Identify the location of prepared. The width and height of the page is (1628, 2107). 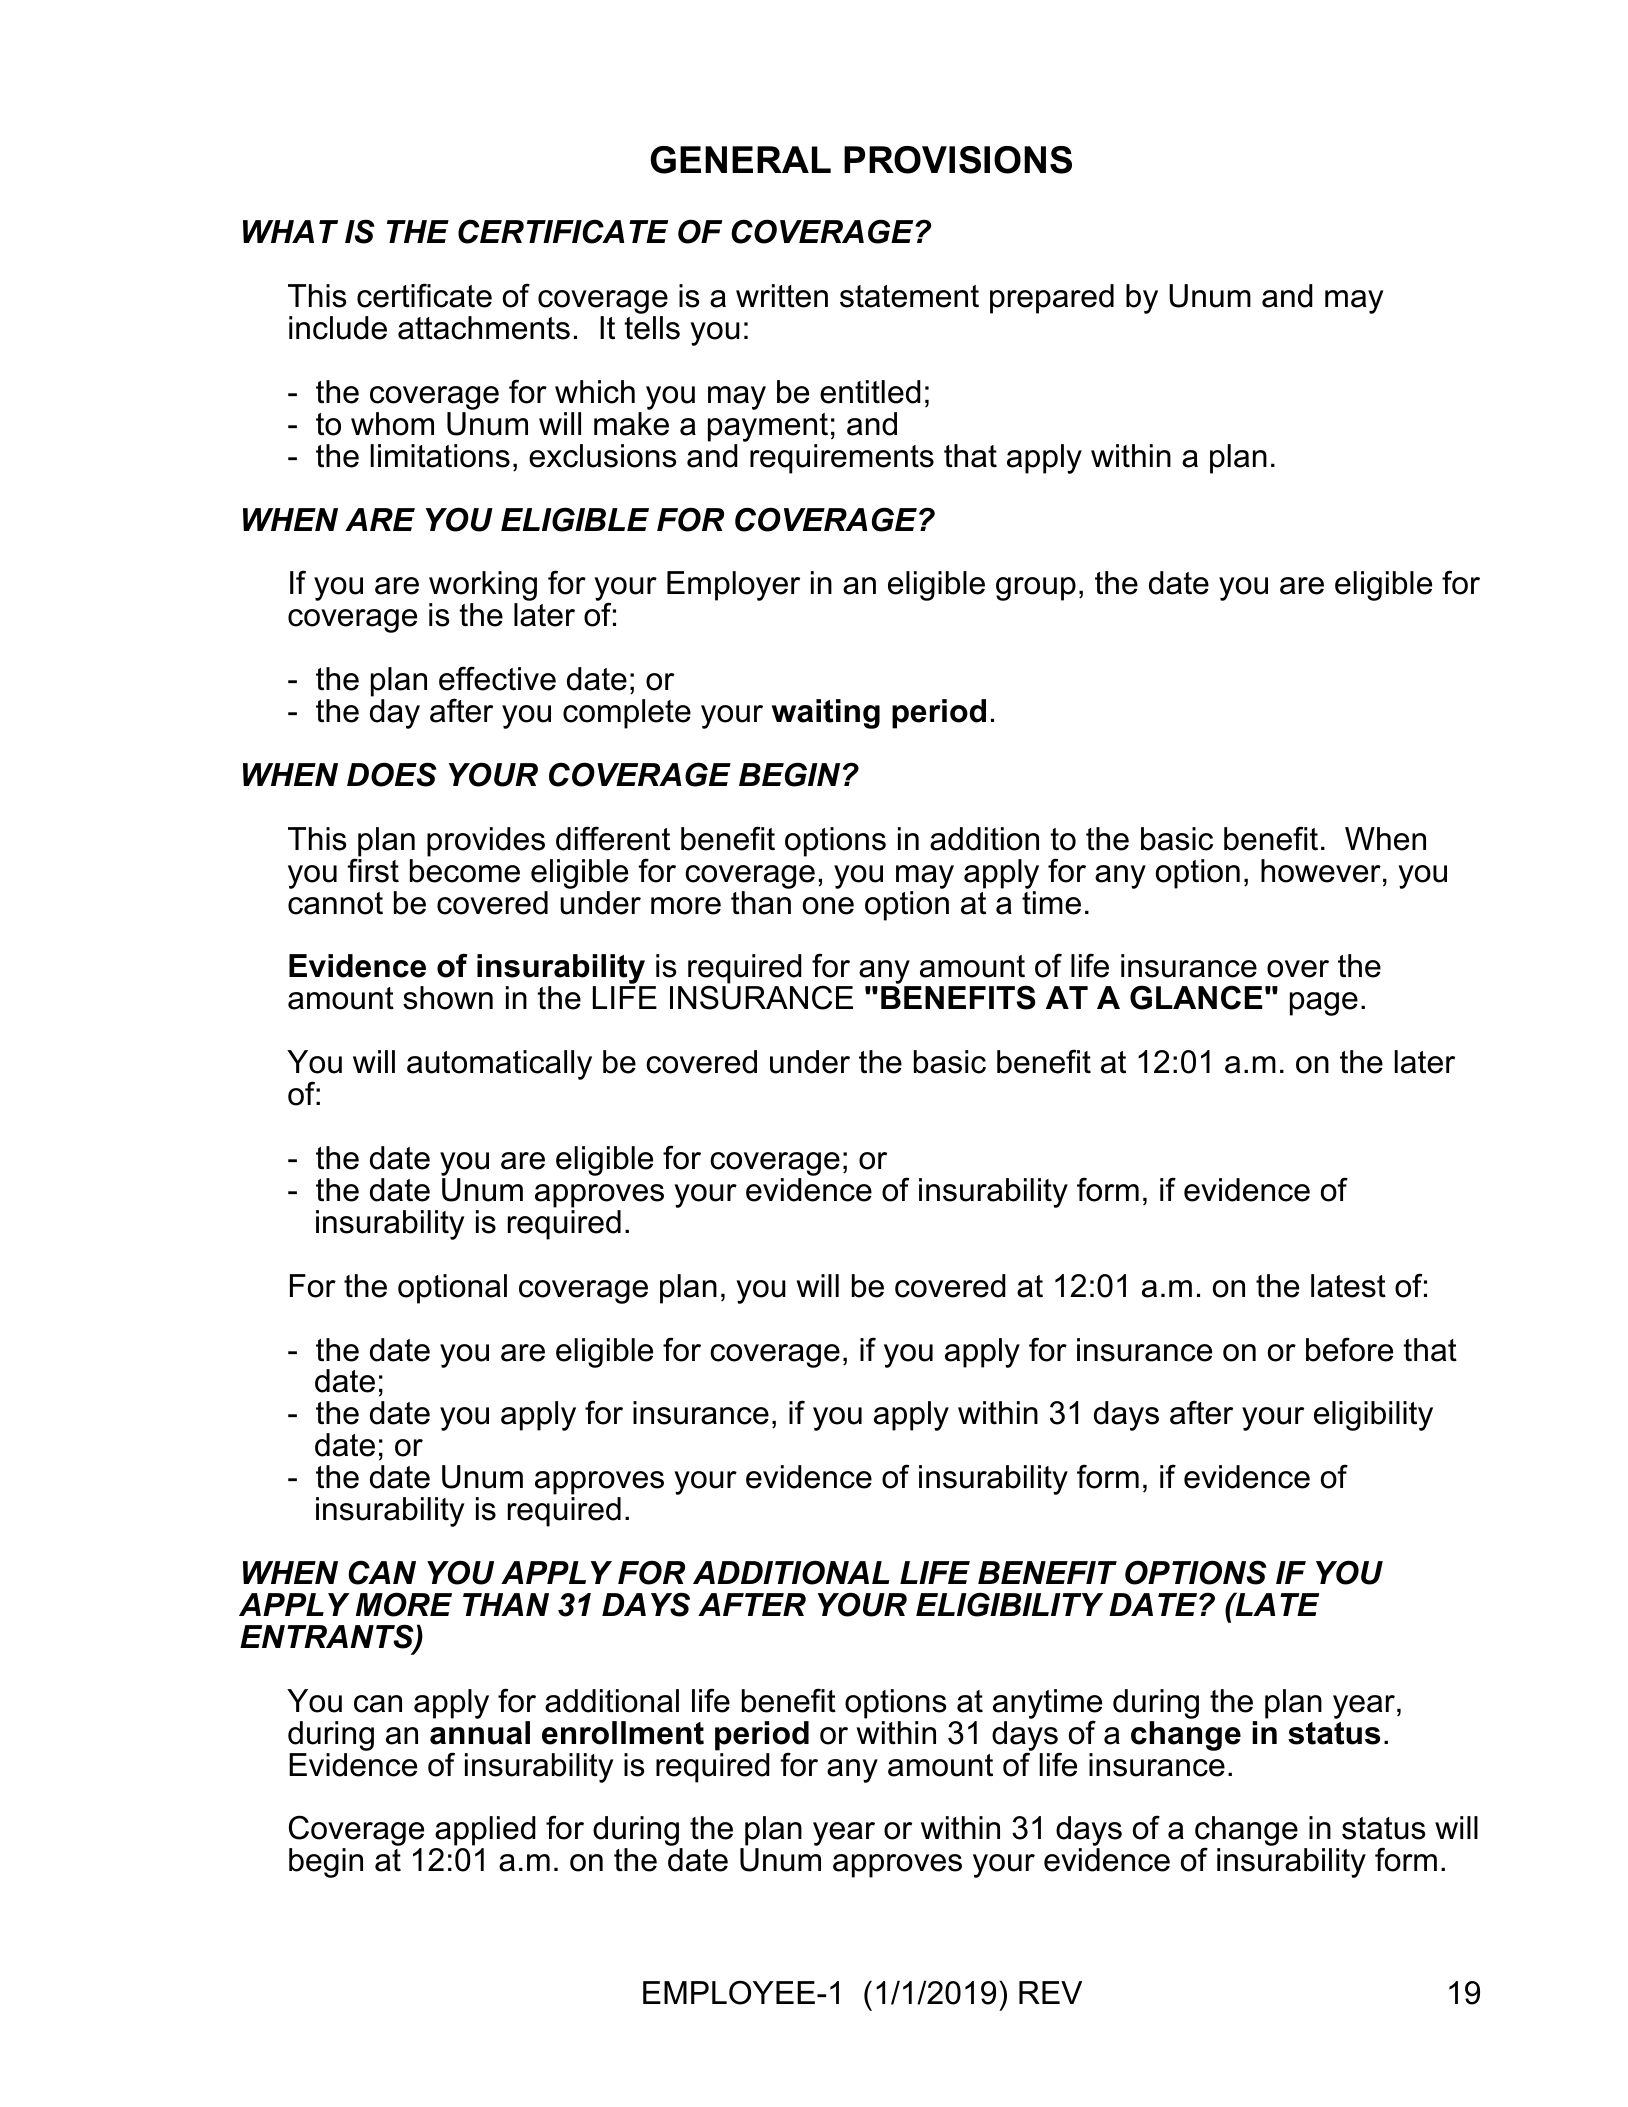
(1052, 299).
